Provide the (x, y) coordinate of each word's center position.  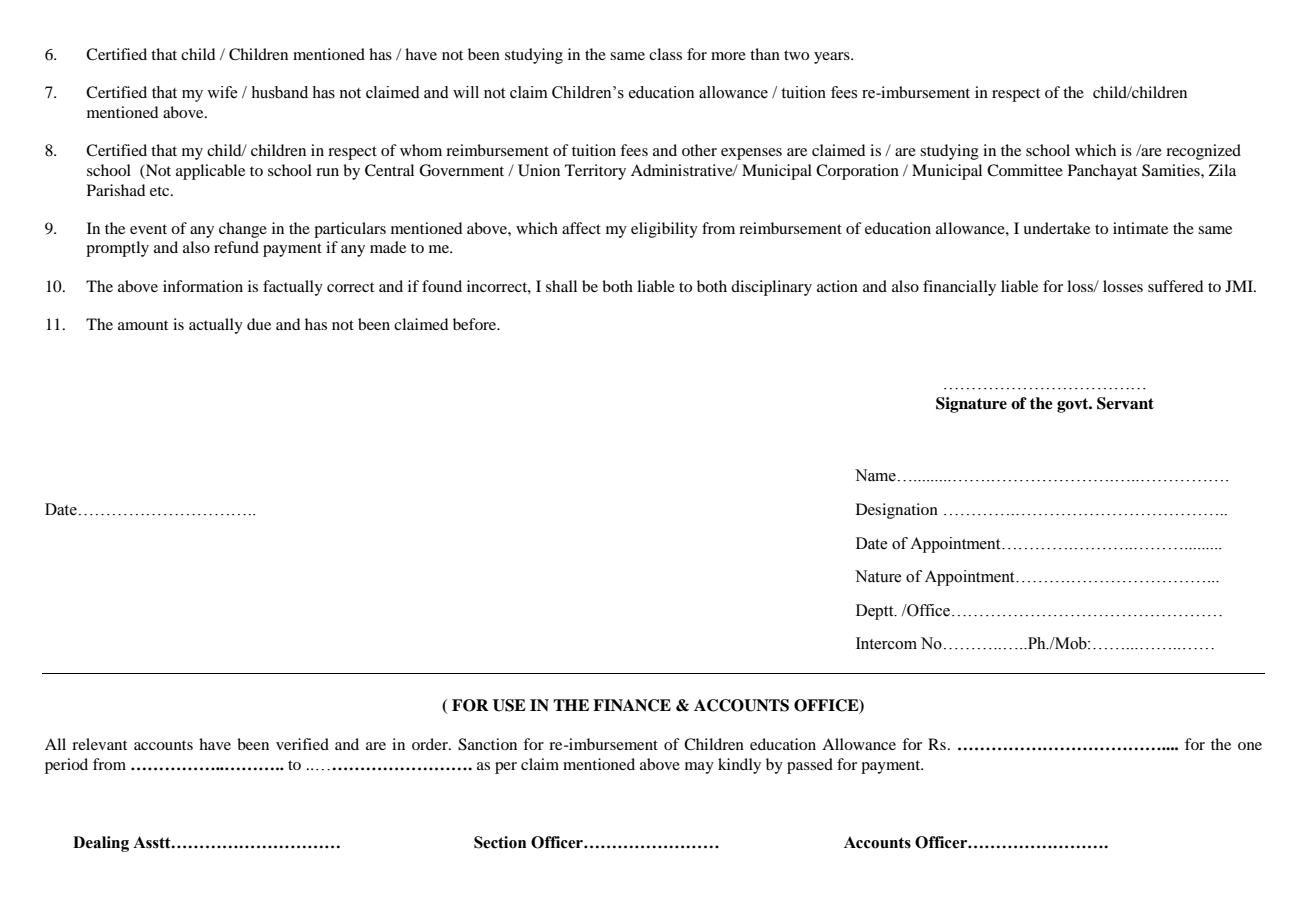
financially (959, 288)
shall (561, 286)
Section (500, 842)
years (833, 58)
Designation (897, 511)
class (665, 54)
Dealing (101, 844)
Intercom (886, 643)
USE (509, 705)
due (259, 324)
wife (222, 92)
